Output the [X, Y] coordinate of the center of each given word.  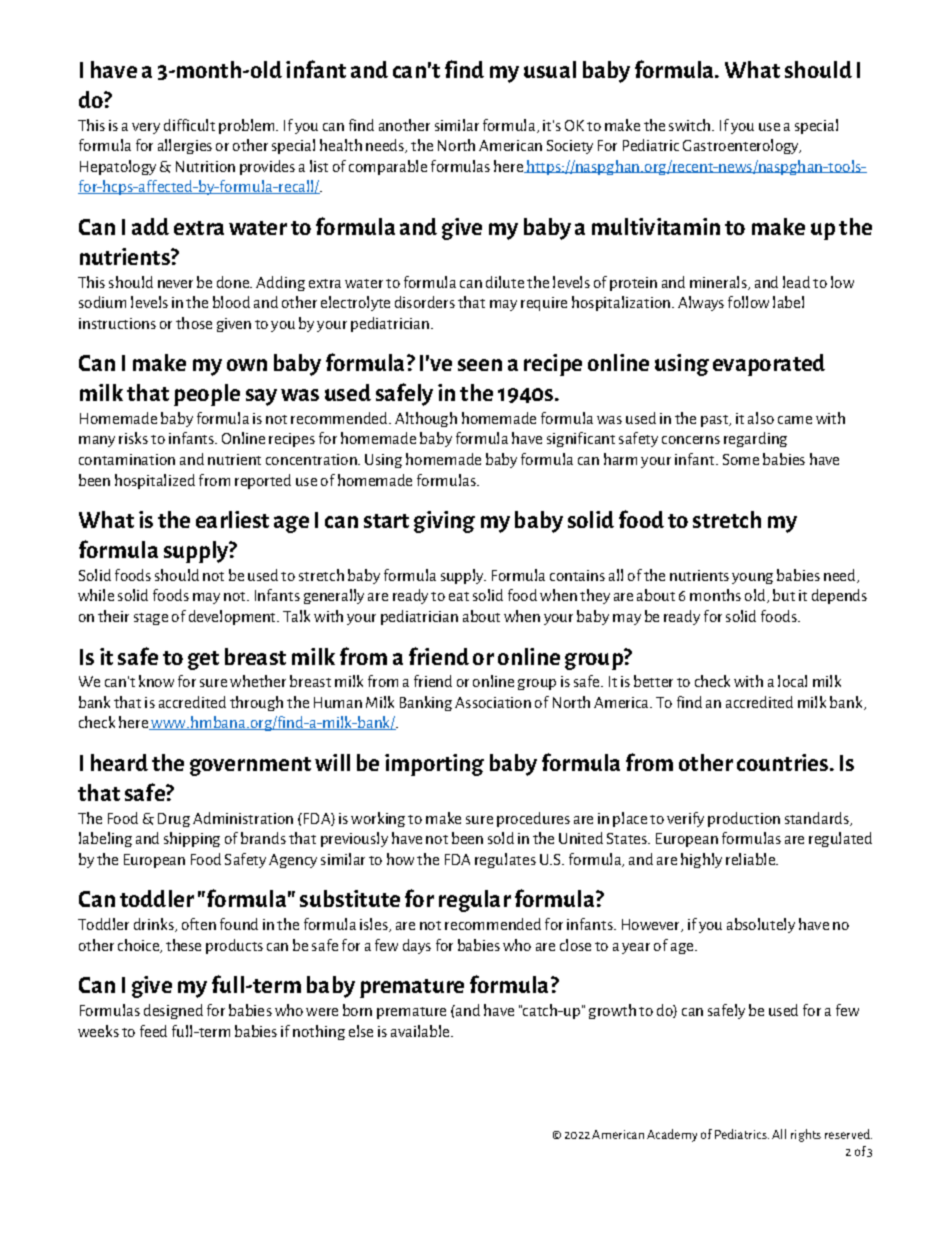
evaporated [769, 365]
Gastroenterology [742, 146]
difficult [189, 125]
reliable [752, 859]
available [421, 1031]
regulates [505, 860]
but [784, 595]
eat [459, 596]
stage [151, 619]
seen [480, 365]
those [194, 323]
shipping [192, 839]
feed [153, 1031]
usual [550, 69]
